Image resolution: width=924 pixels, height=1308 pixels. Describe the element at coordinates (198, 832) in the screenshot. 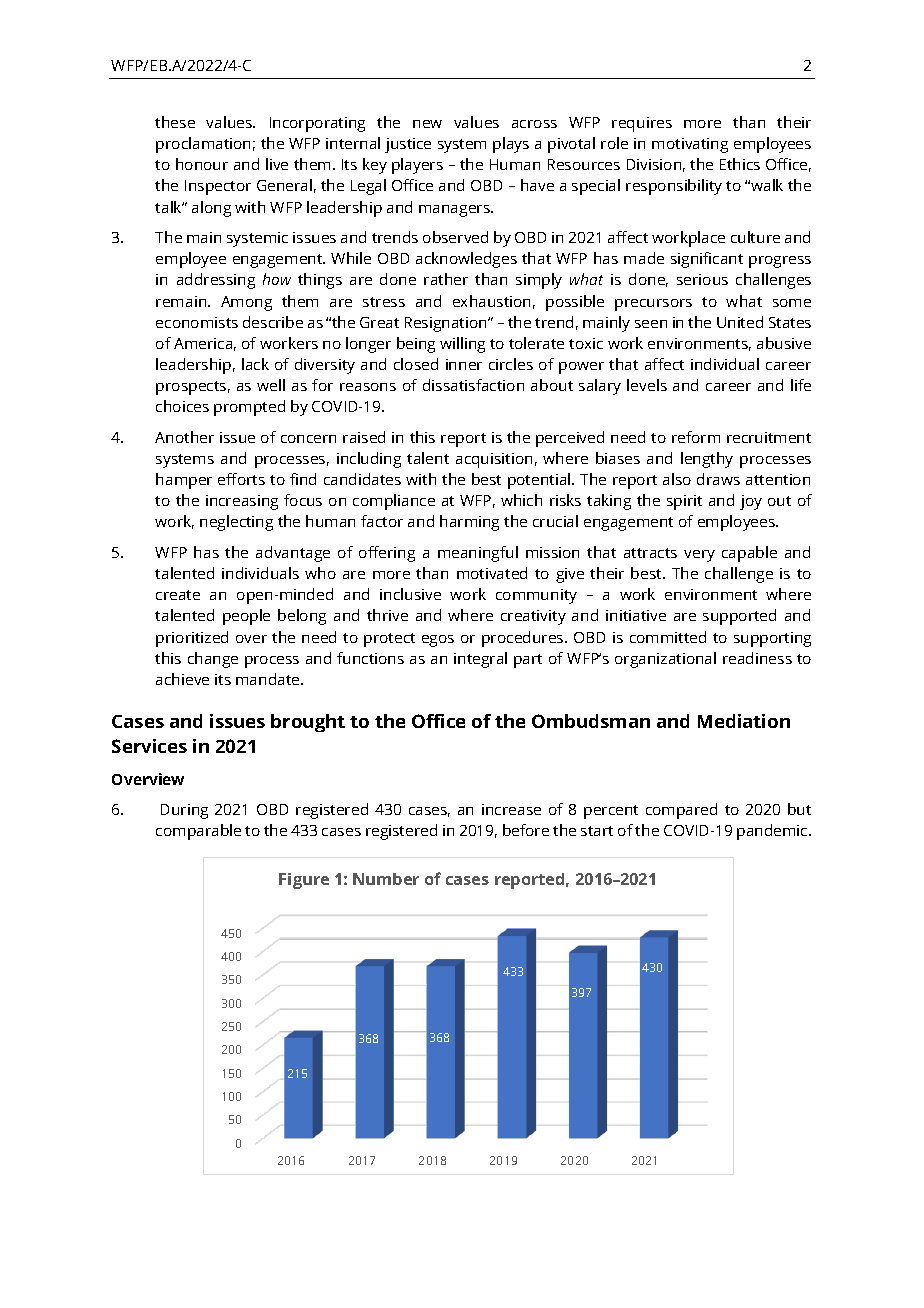

I see `comparable` at that location.
